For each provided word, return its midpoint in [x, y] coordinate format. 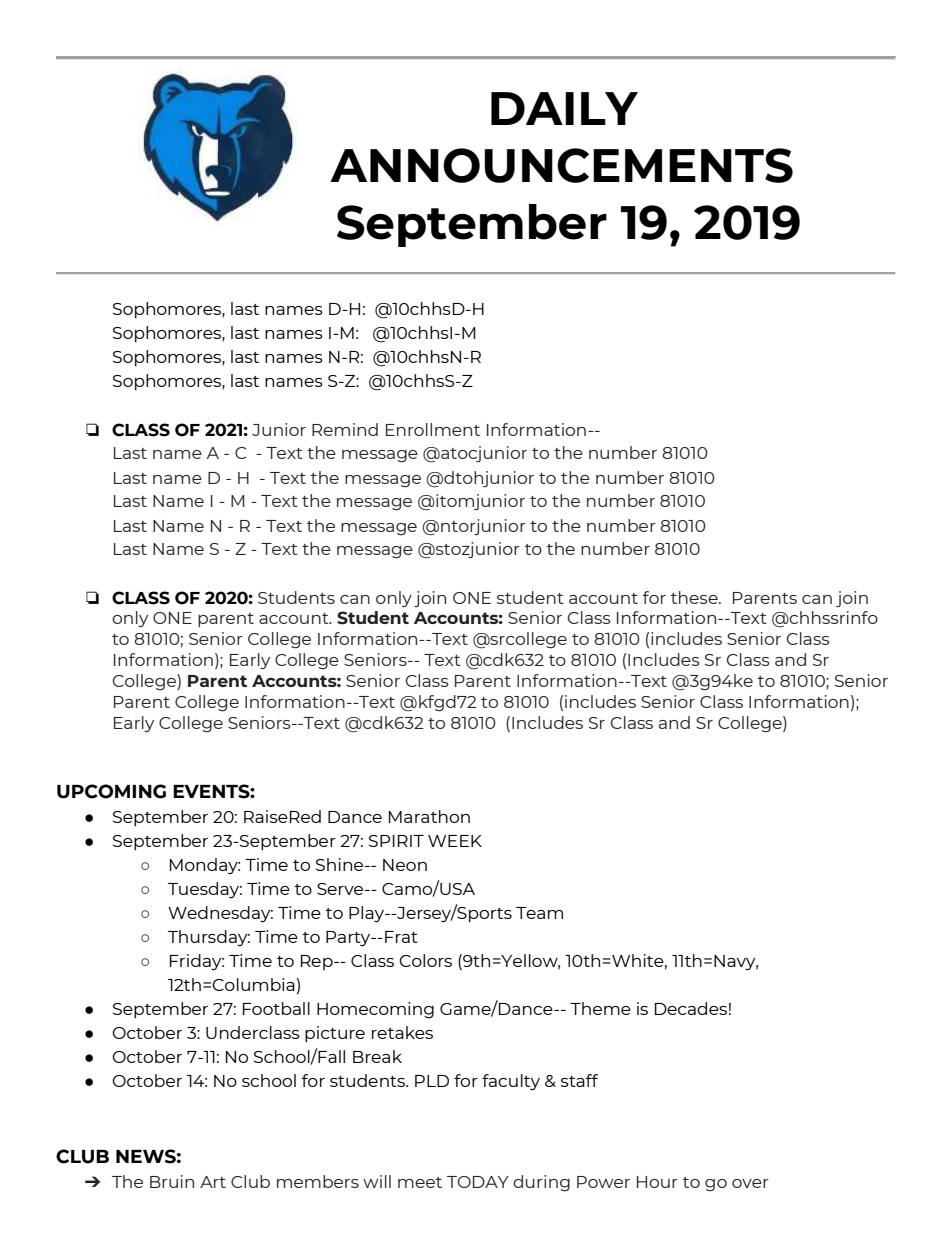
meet [420, 1182]
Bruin [172, 1181]
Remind [345, 429]
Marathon [429, 816]
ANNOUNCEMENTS [561, 165]
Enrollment [433, 429]
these [695, 597]
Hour [657, 1182]
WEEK [455, 841]
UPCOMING [111, 791]
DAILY [564, 108]
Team [539, 913]
